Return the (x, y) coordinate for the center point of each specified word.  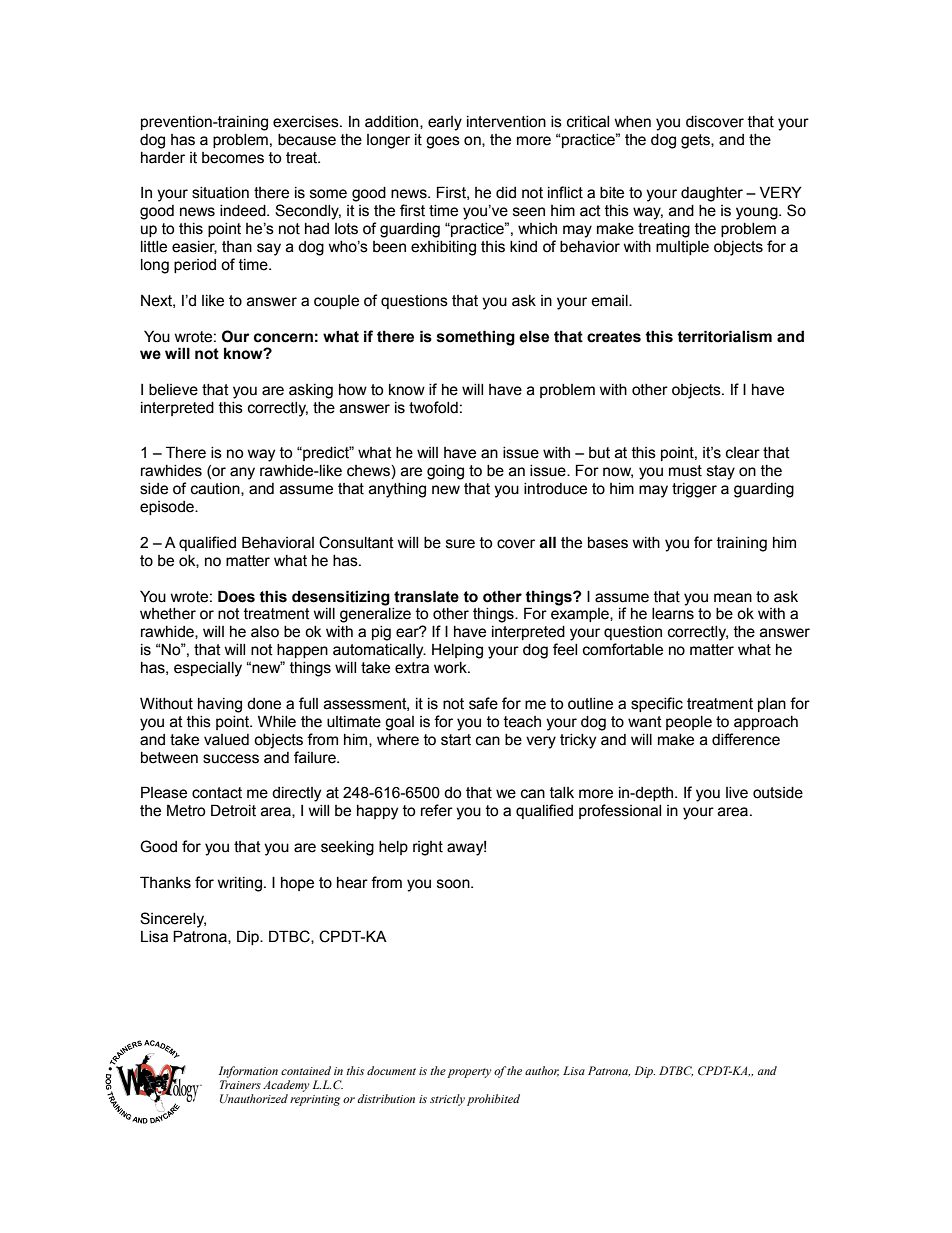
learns (673, 614)
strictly (447, 1100)
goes (443, 142)
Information (248, 1072)
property (469, 1073)
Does (236, 596)
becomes (233, 158)
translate (426, 596)
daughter (712, 194)
